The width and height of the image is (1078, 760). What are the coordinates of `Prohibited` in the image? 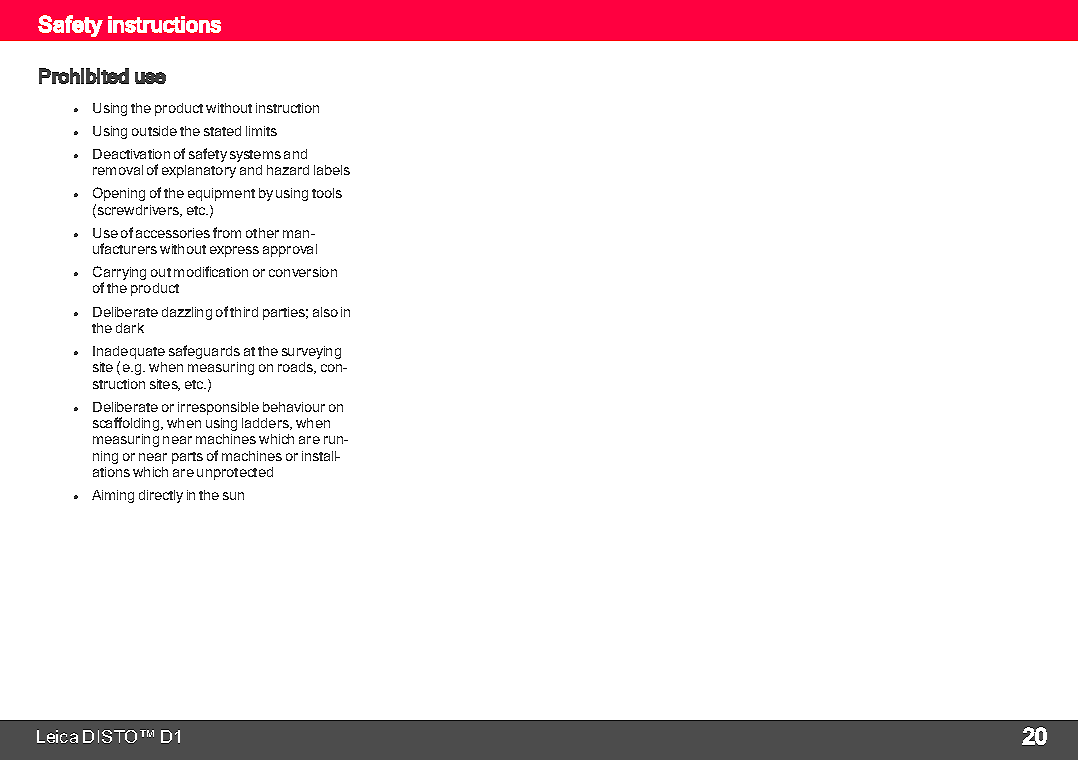 It's located at (84, 76).
